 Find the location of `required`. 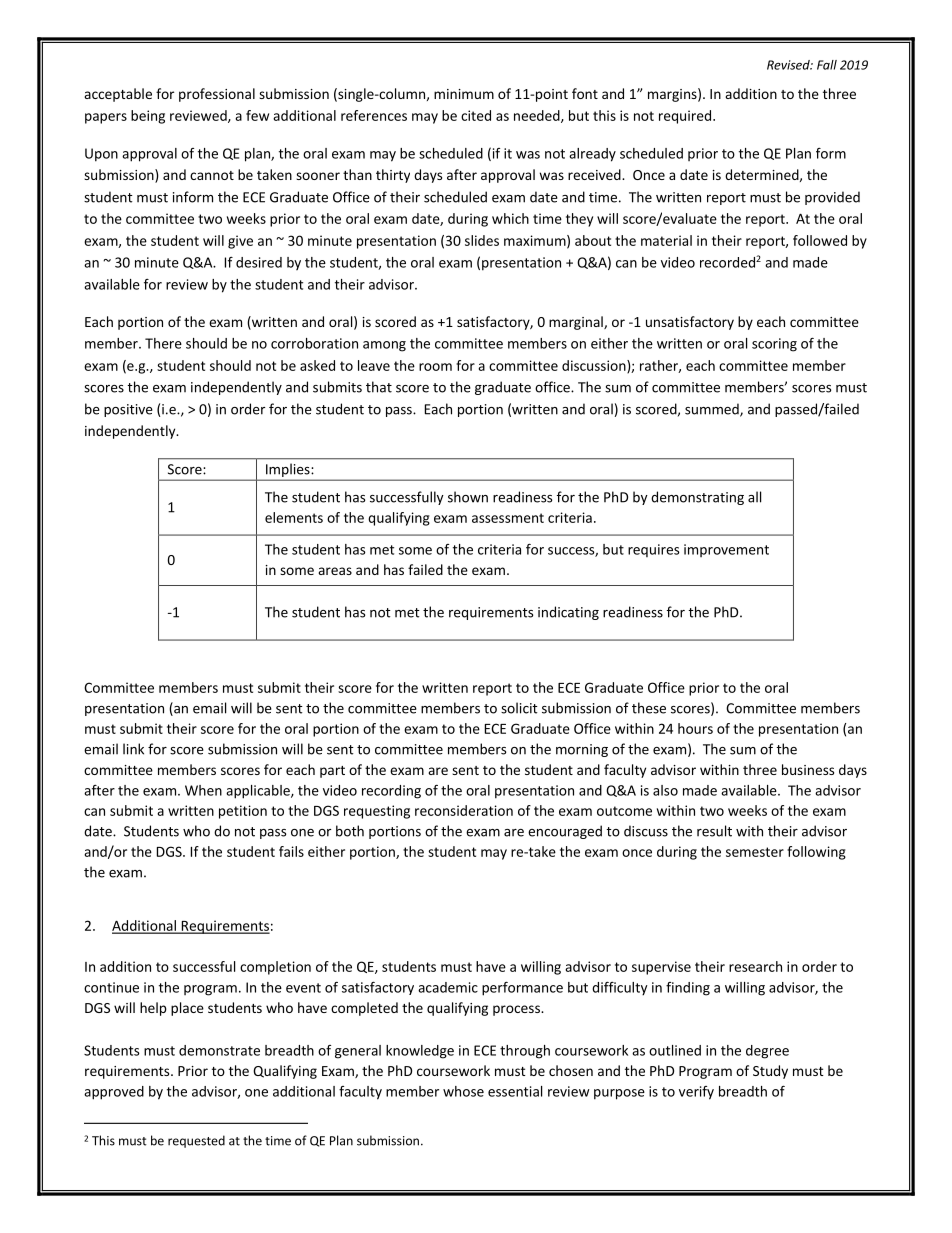

required is located at coordinates (686, 117).
